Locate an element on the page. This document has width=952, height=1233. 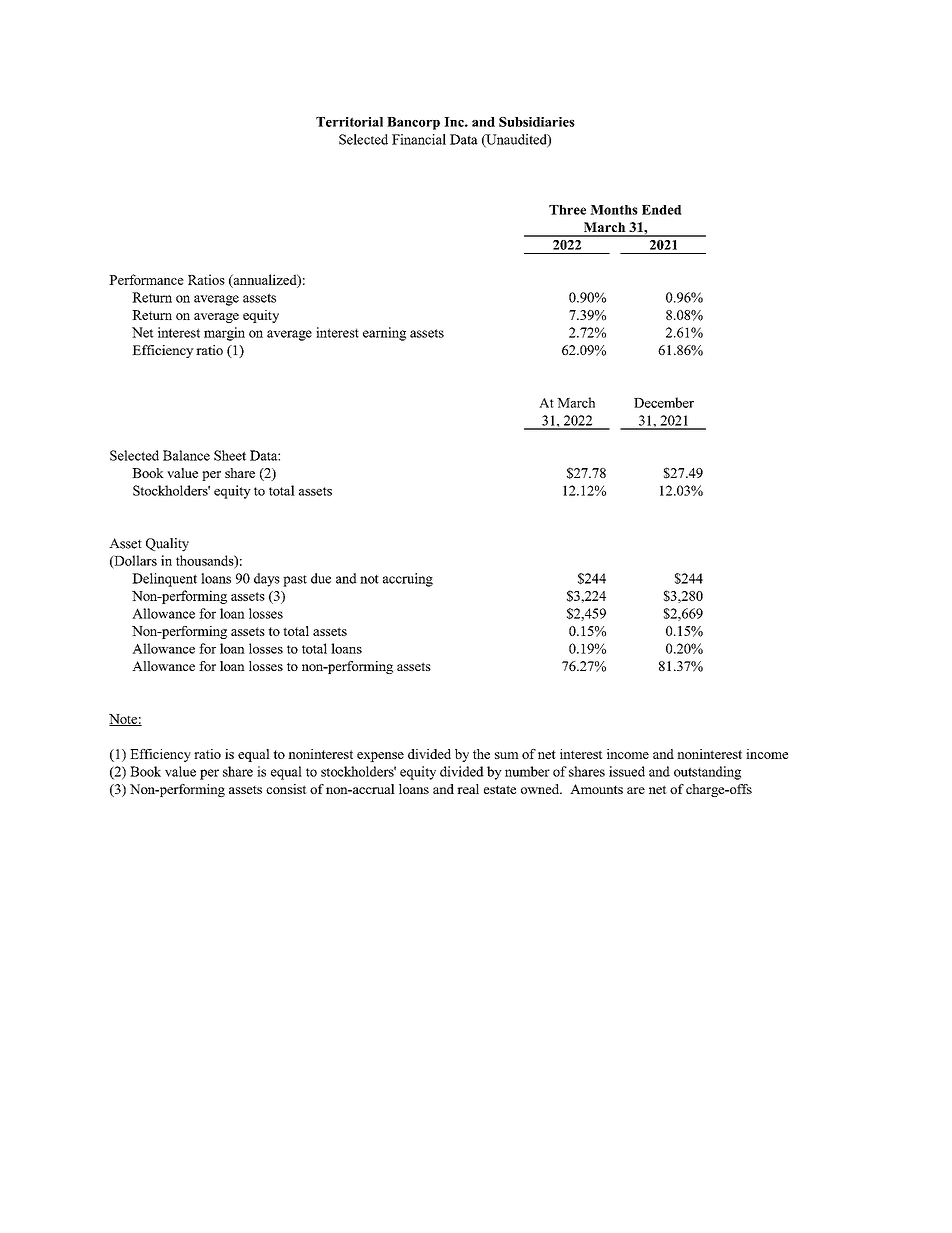
Quality is located at coordinates (167, 545).
